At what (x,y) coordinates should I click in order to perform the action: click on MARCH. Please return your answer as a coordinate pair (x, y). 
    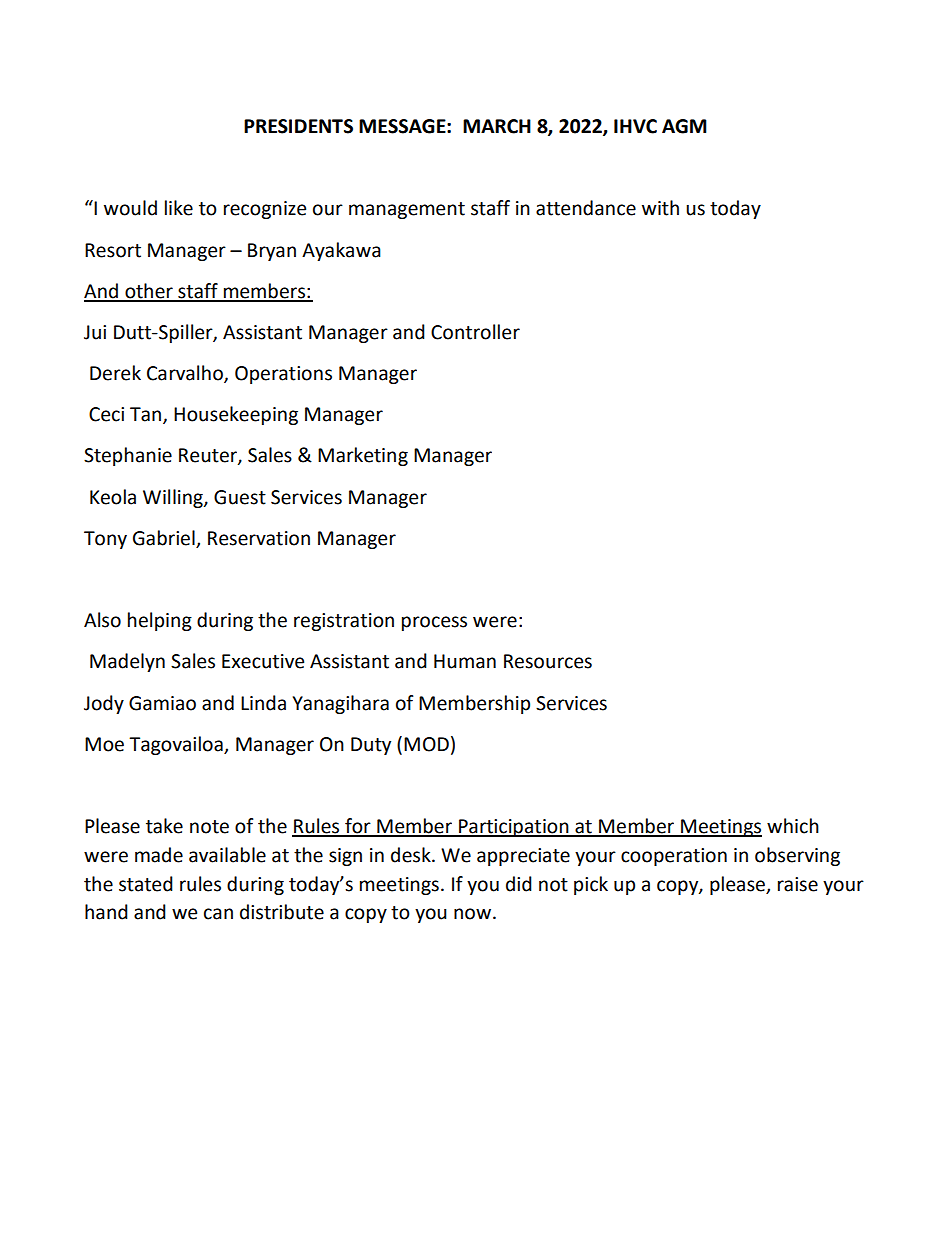
    Looking at the image, I should click on (497, 126).
